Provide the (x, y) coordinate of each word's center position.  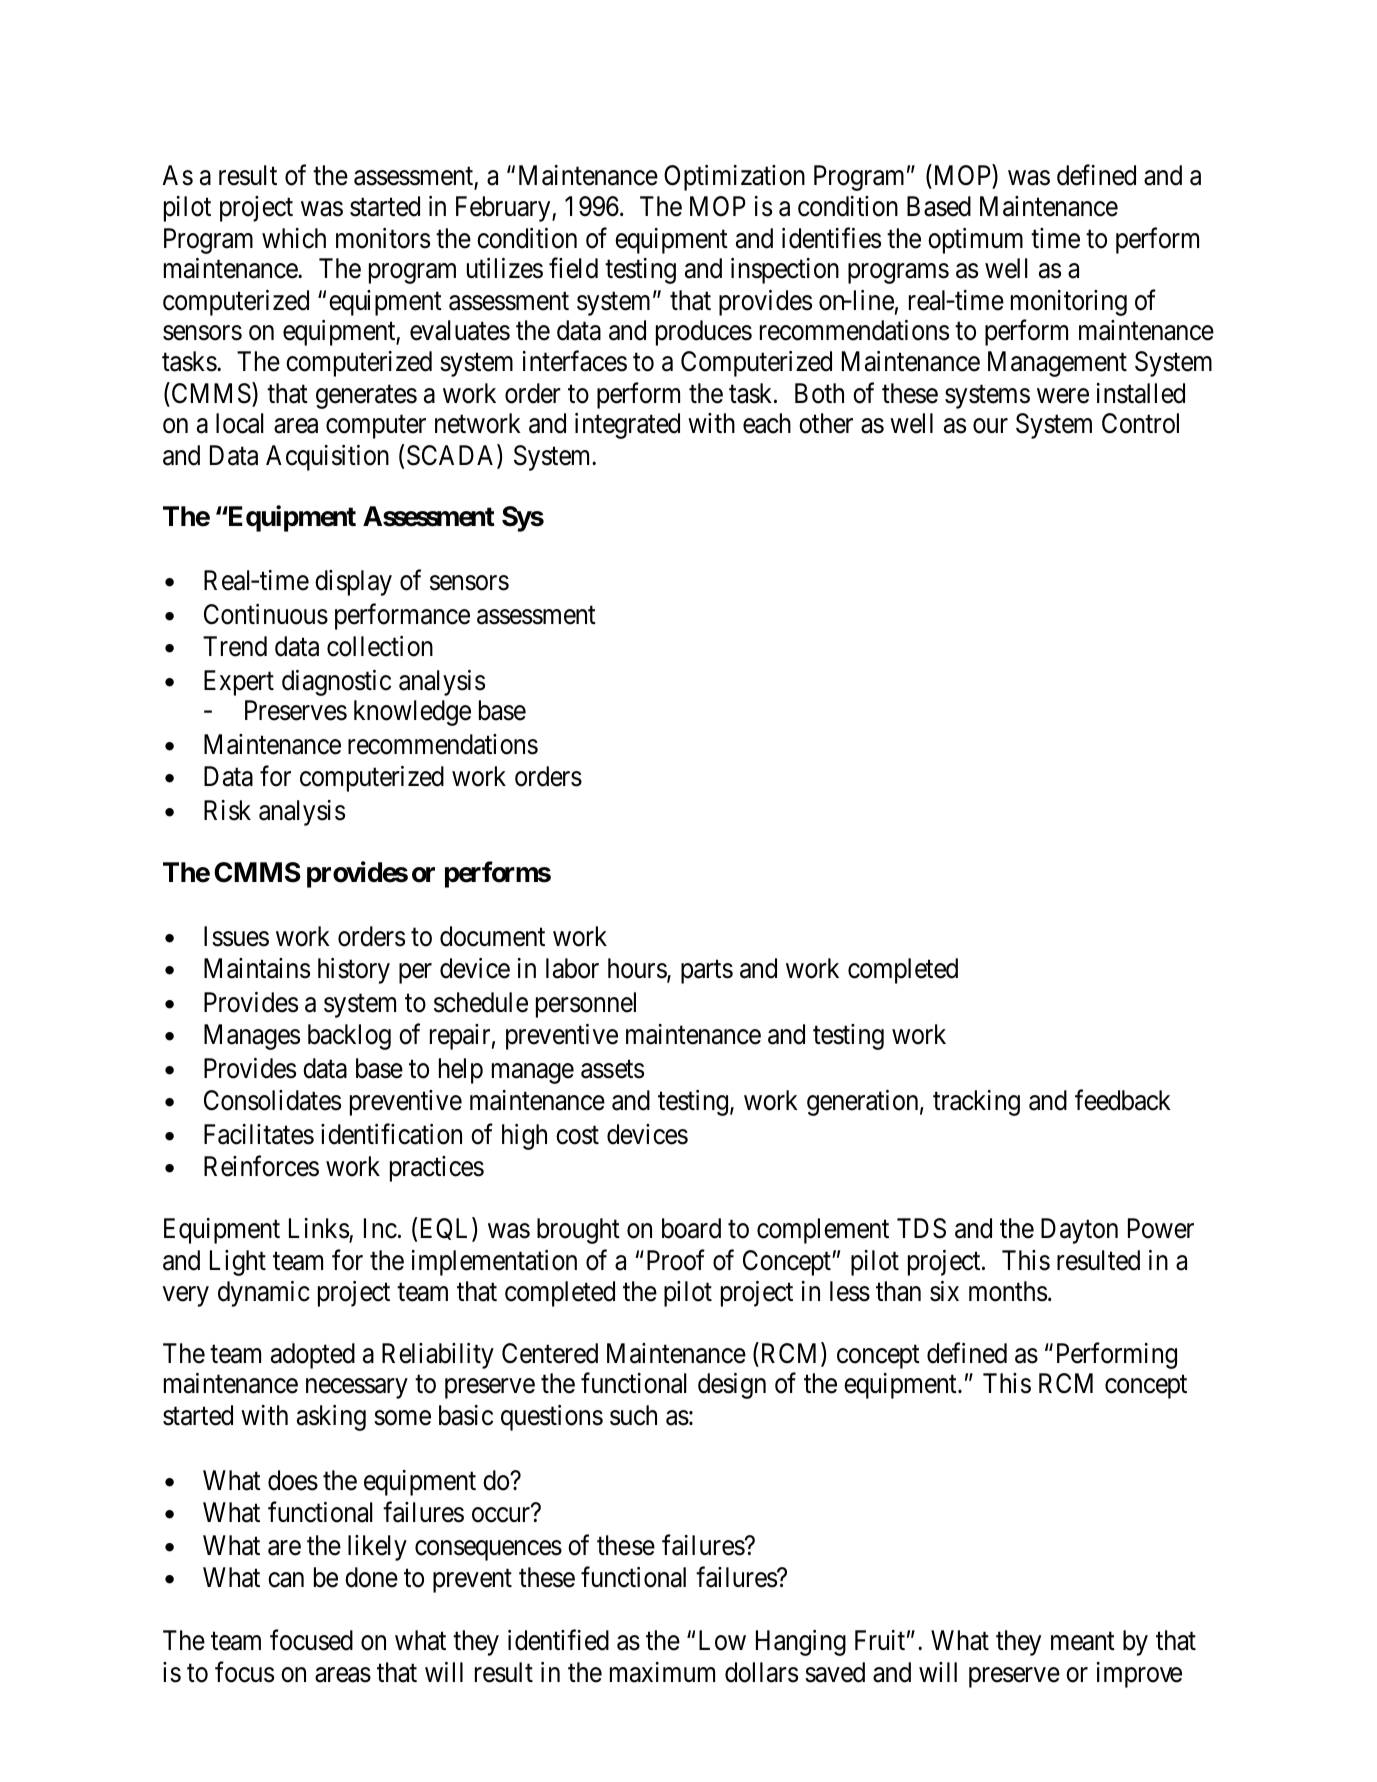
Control (1140, 423)
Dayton (1079, 1231)
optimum (975, 241)
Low (722, 1640)
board (691, 1228)
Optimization (734, 178)
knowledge (412, 713)
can (286, 1580)
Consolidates (272, 1100)
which (294, 238)
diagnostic (336, 683)
